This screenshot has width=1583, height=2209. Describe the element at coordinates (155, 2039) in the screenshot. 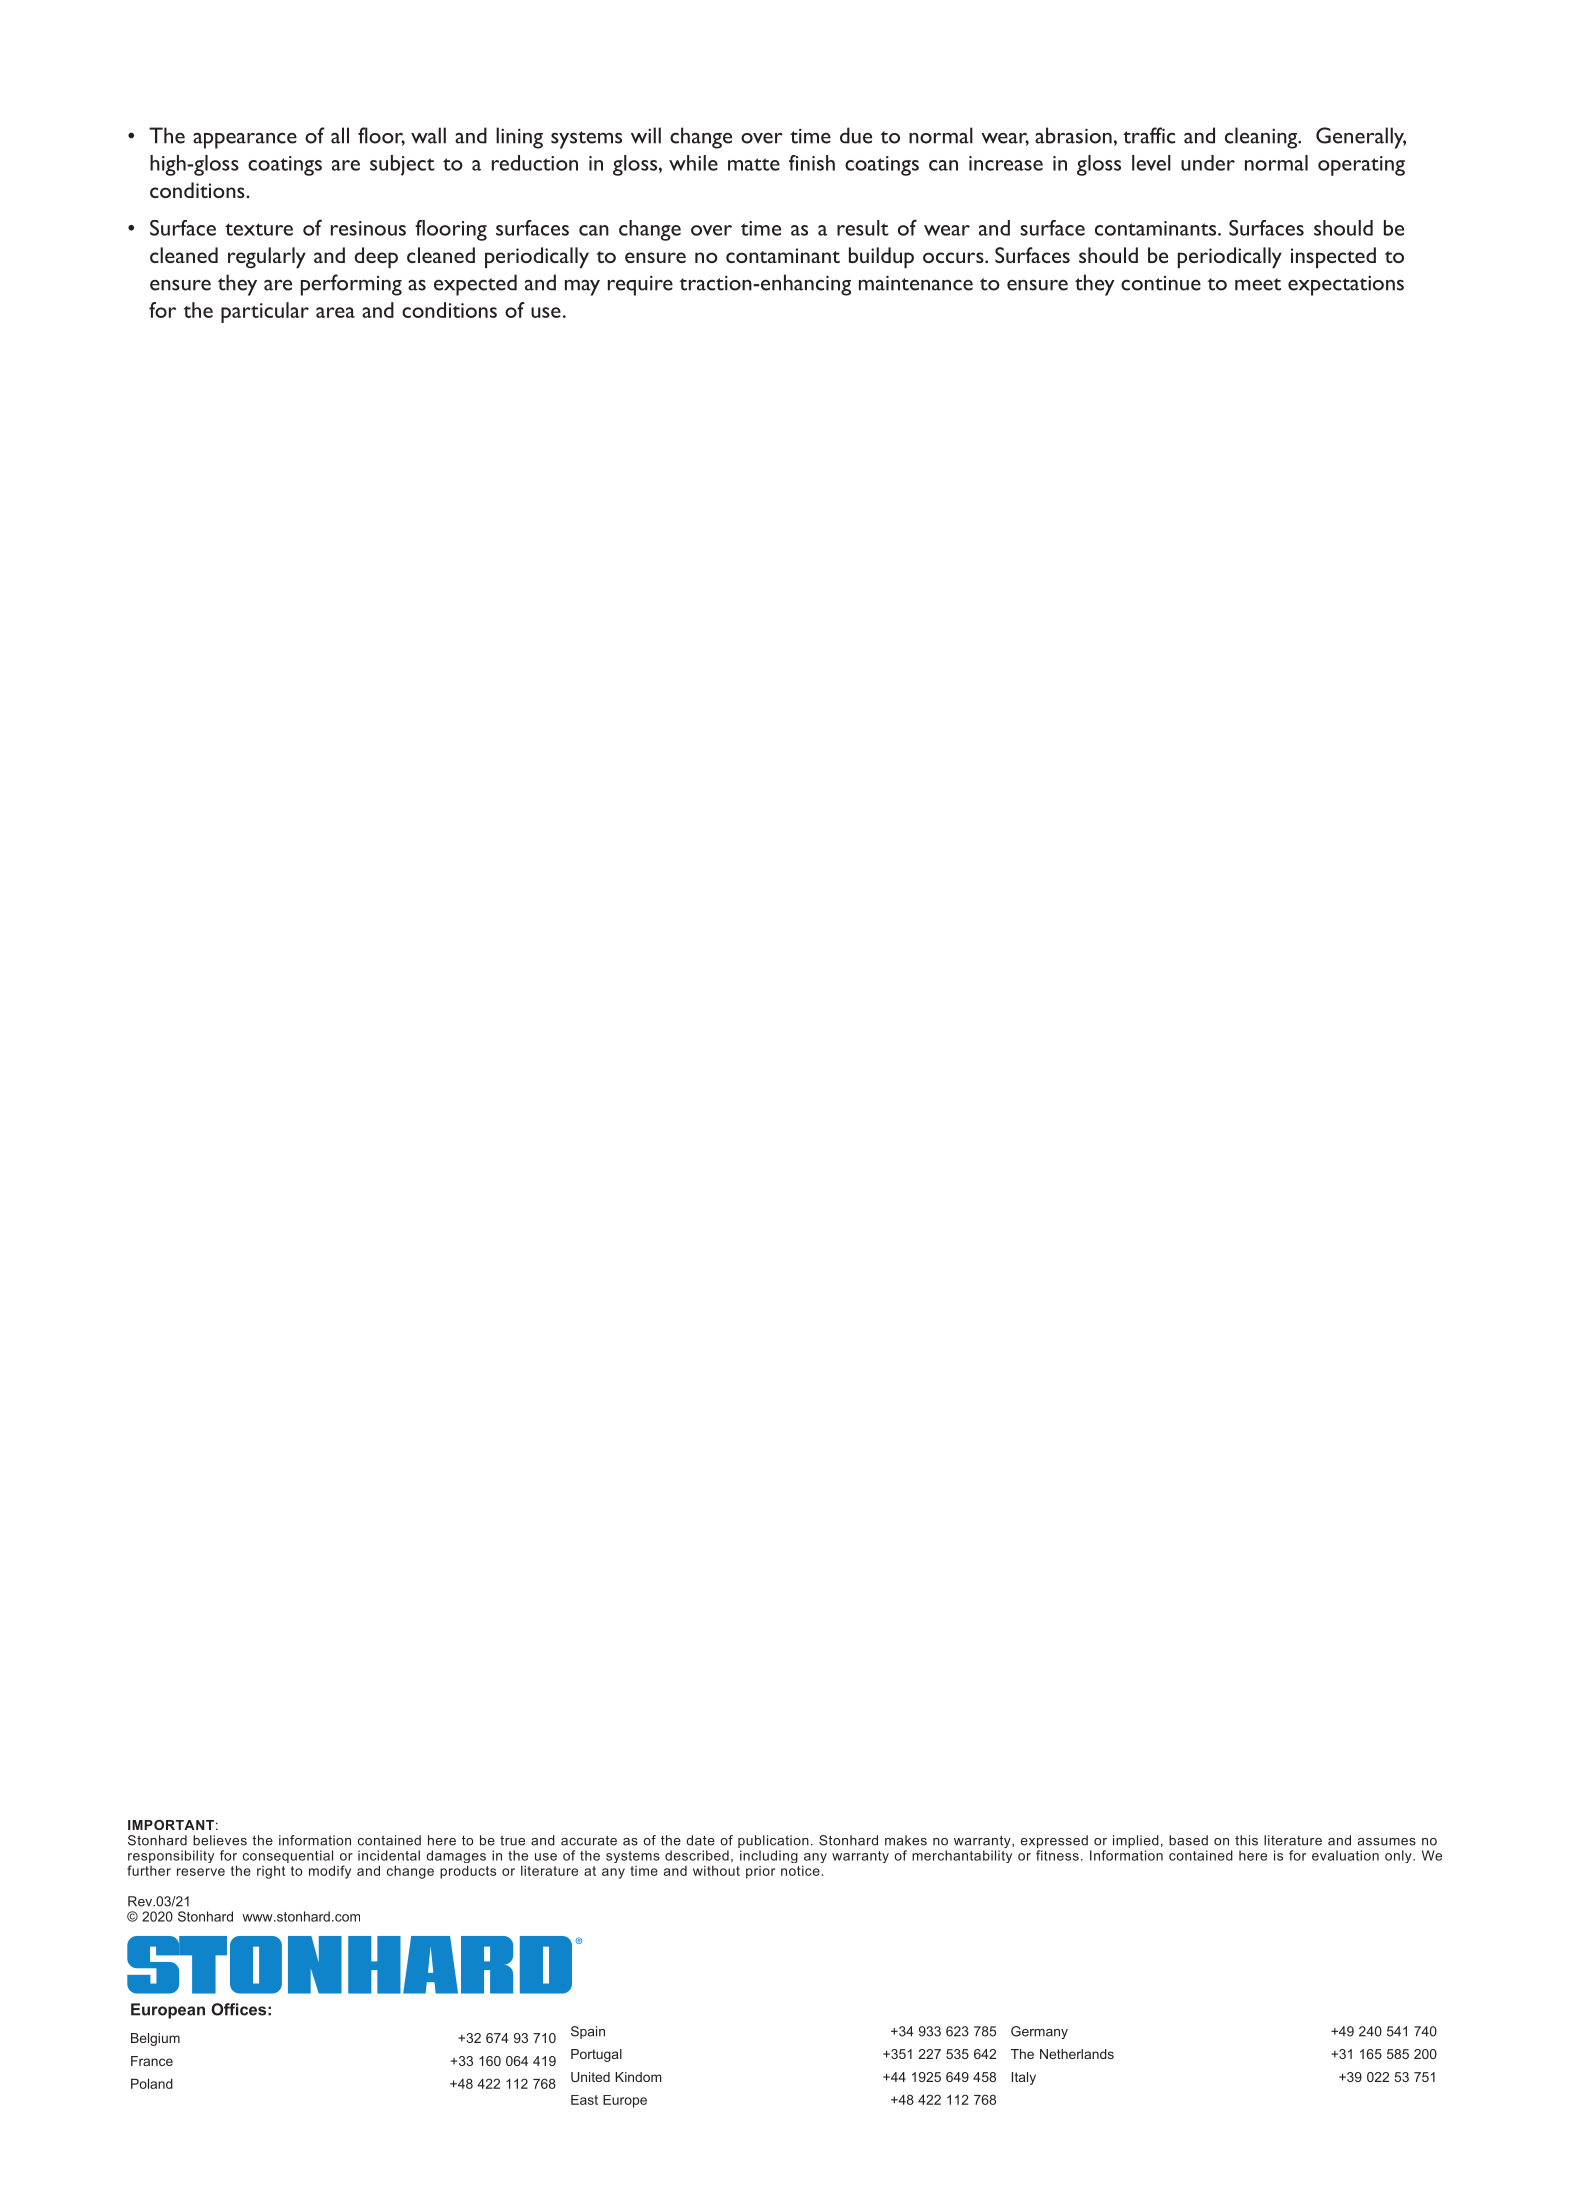

I see `Belgium` at that location.
